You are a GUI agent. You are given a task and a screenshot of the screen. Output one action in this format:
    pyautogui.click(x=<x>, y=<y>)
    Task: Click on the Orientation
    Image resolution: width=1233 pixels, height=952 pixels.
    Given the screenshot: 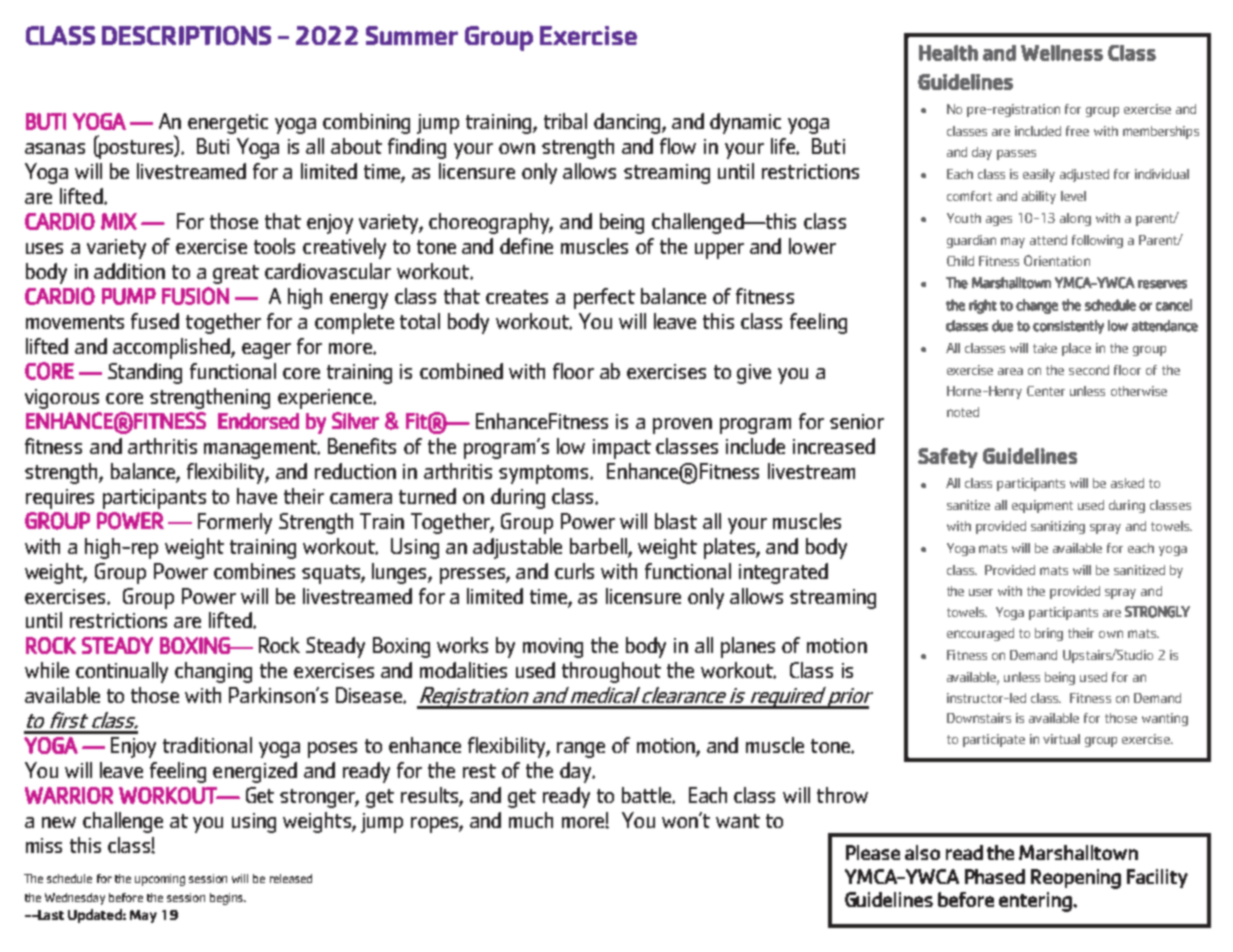 What is the action you would take?
    pyautogui.click(x=1057, y=260)
